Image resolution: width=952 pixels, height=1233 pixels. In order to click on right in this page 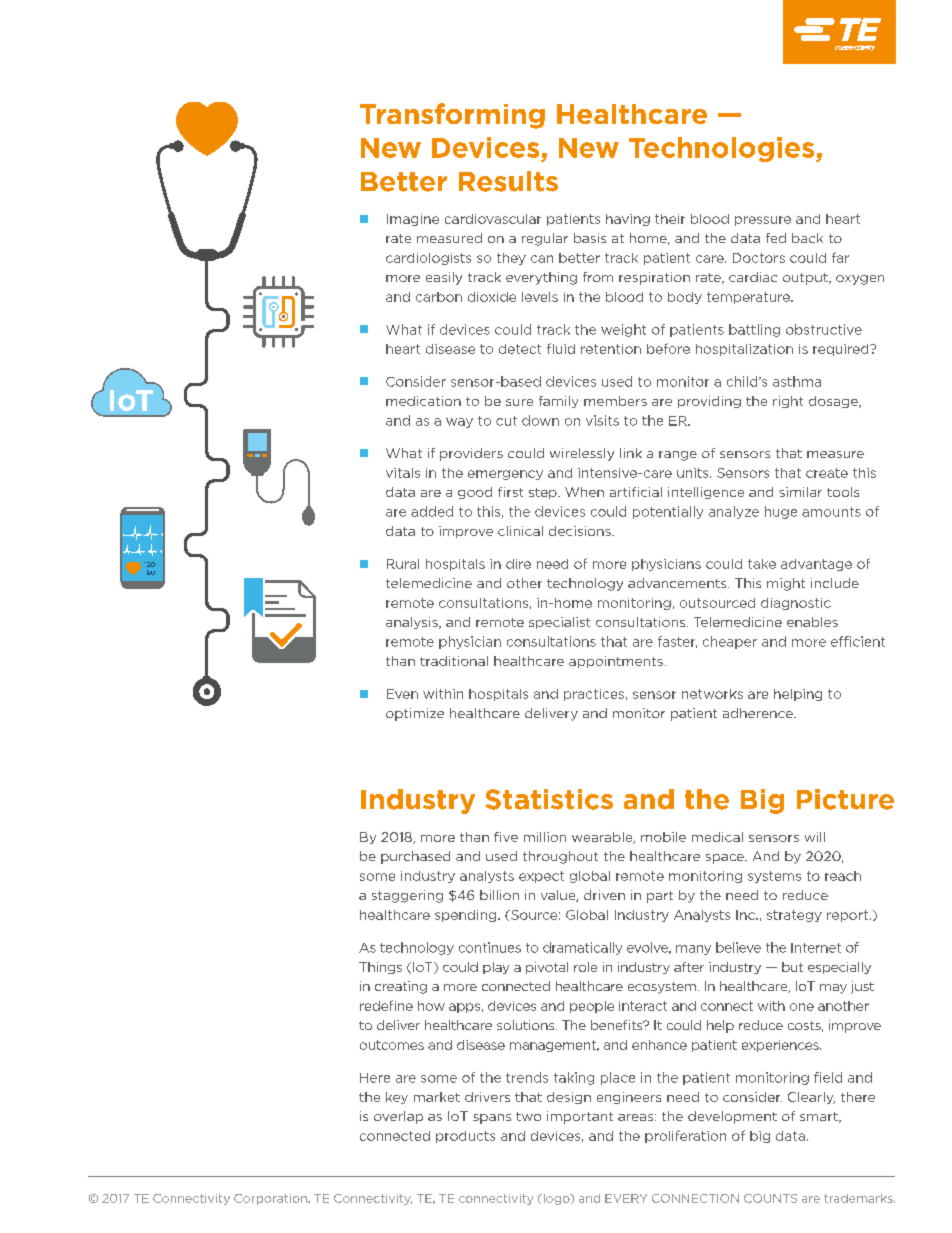, I will do `click(788, 402)`.
